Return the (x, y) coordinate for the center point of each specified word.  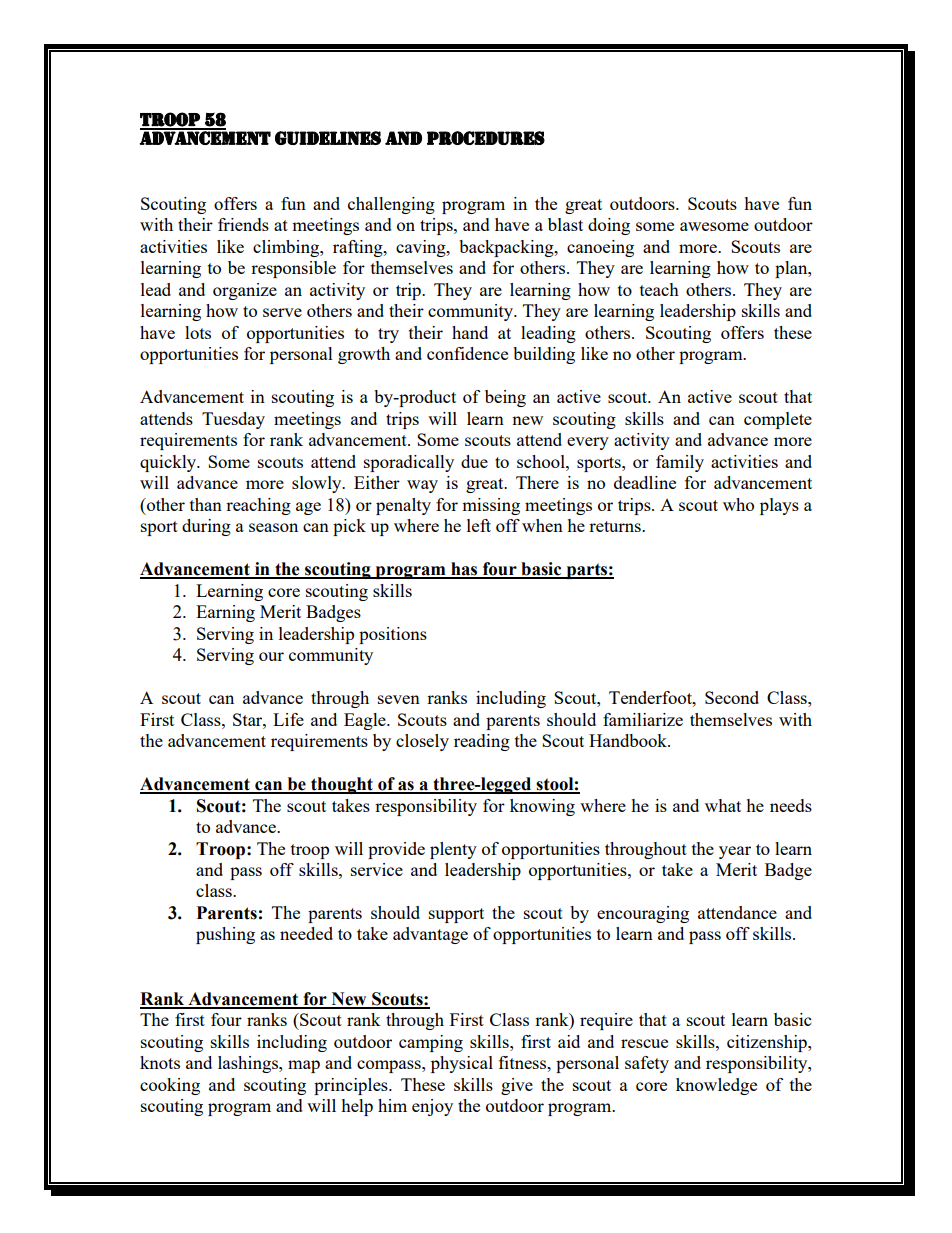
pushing (225, 935)
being (505, 398)
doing (609, 226)
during (206, 527)
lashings (249, 1064)
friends (243, 224)
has (464, 570)
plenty (453, 850)
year (735, 852)
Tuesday (233, 420)
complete (778, 420)
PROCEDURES (486, 138)
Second (732, 697)
